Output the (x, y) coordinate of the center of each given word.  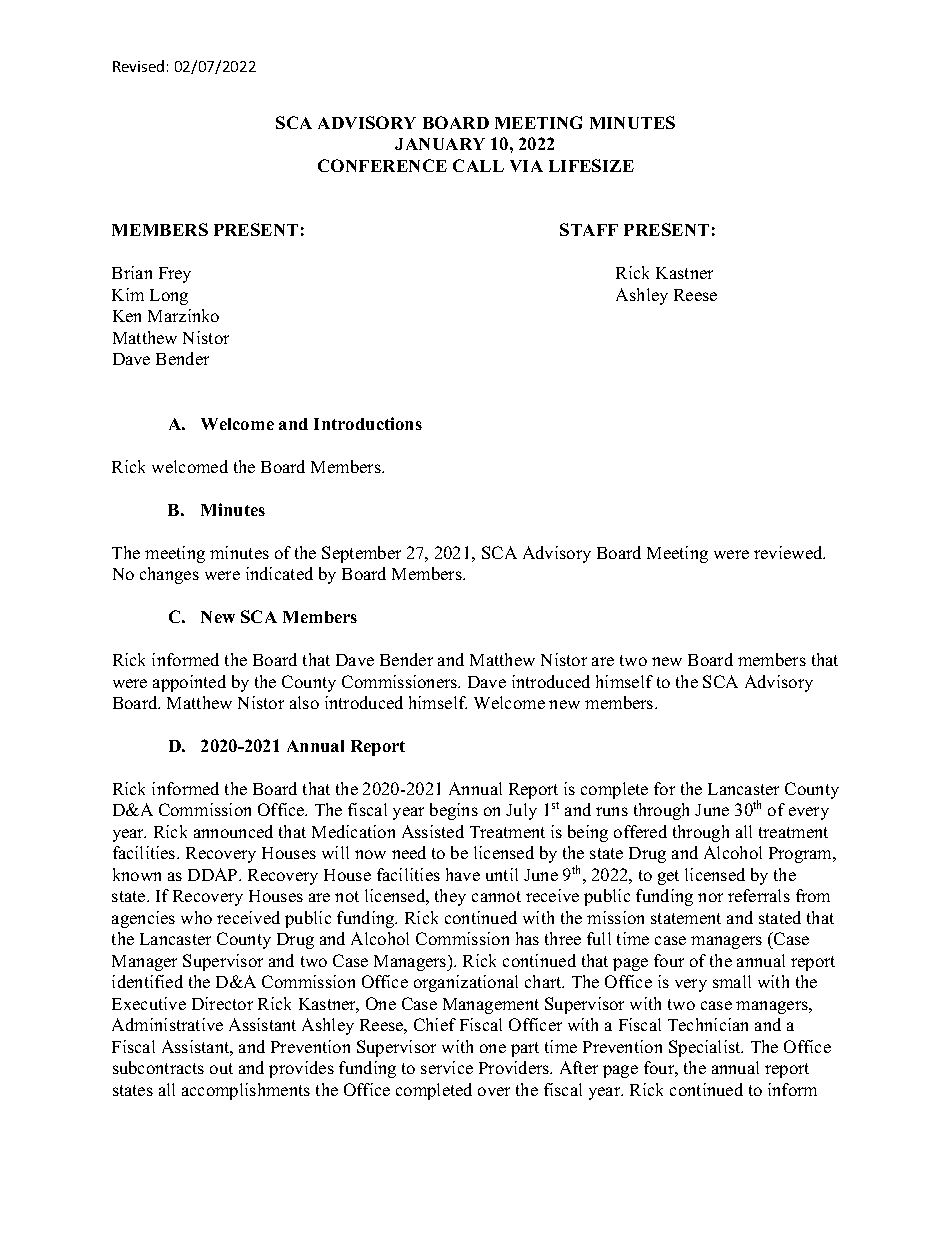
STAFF (589, 229)
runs (612, 811)
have (463, 874)
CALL (478, 165)
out (221, 1068)
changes (169, 575)
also (304, 702)
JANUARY (440, 144)
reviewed (789, 552)
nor (710, 897)
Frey (175, 275)
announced (233, 831)
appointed (189, 683)
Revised (138, 66)
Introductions (368, 423)
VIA (526, 166)
